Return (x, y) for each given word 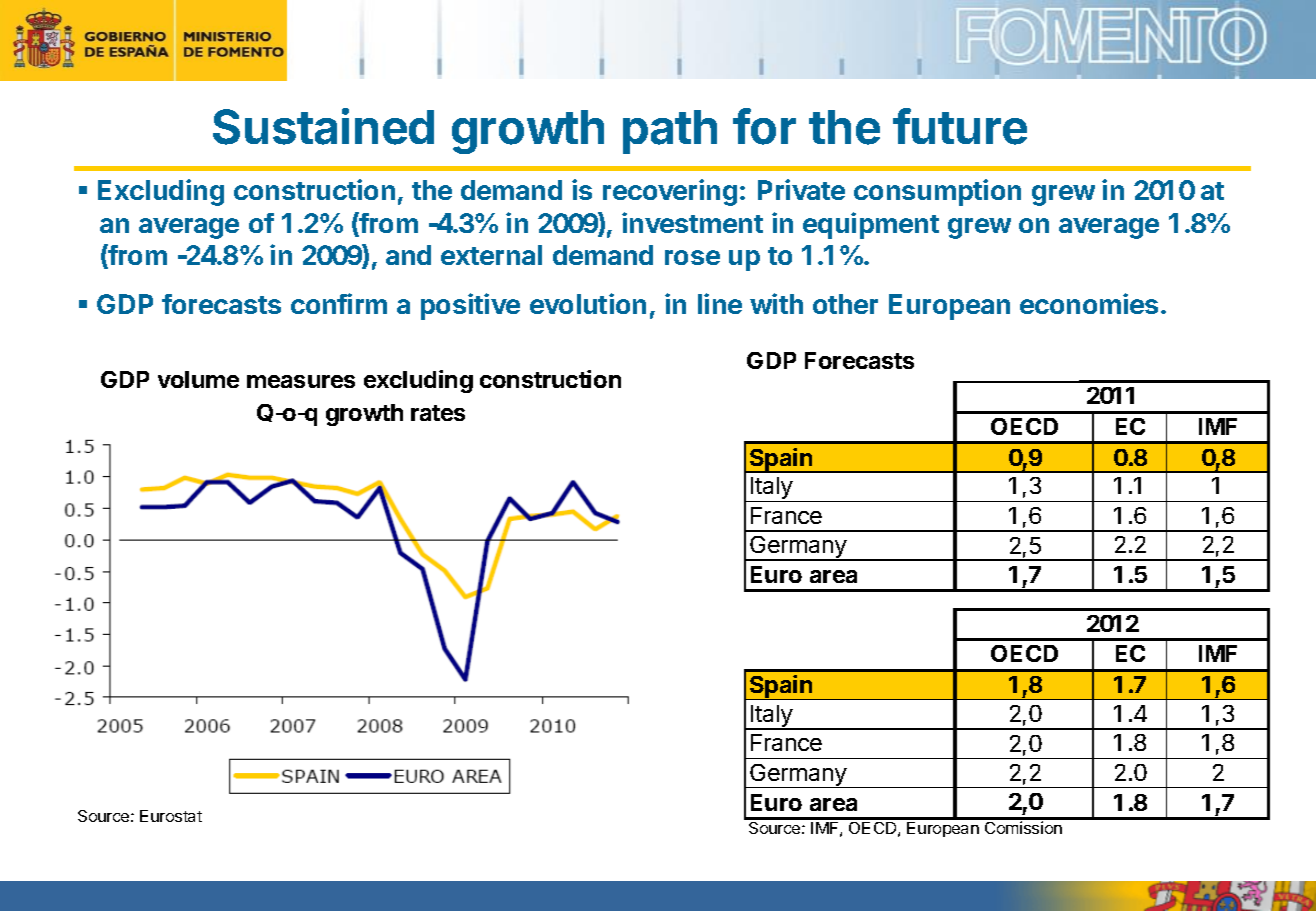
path (670, 132)
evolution (588, 303)
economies (1089, 303)
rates (438, 413)
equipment (871, 225)
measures (301, 381)
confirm (339, 303)
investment (692, 222)
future (960, 126)
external (491, 255)
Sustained (323, 126)
